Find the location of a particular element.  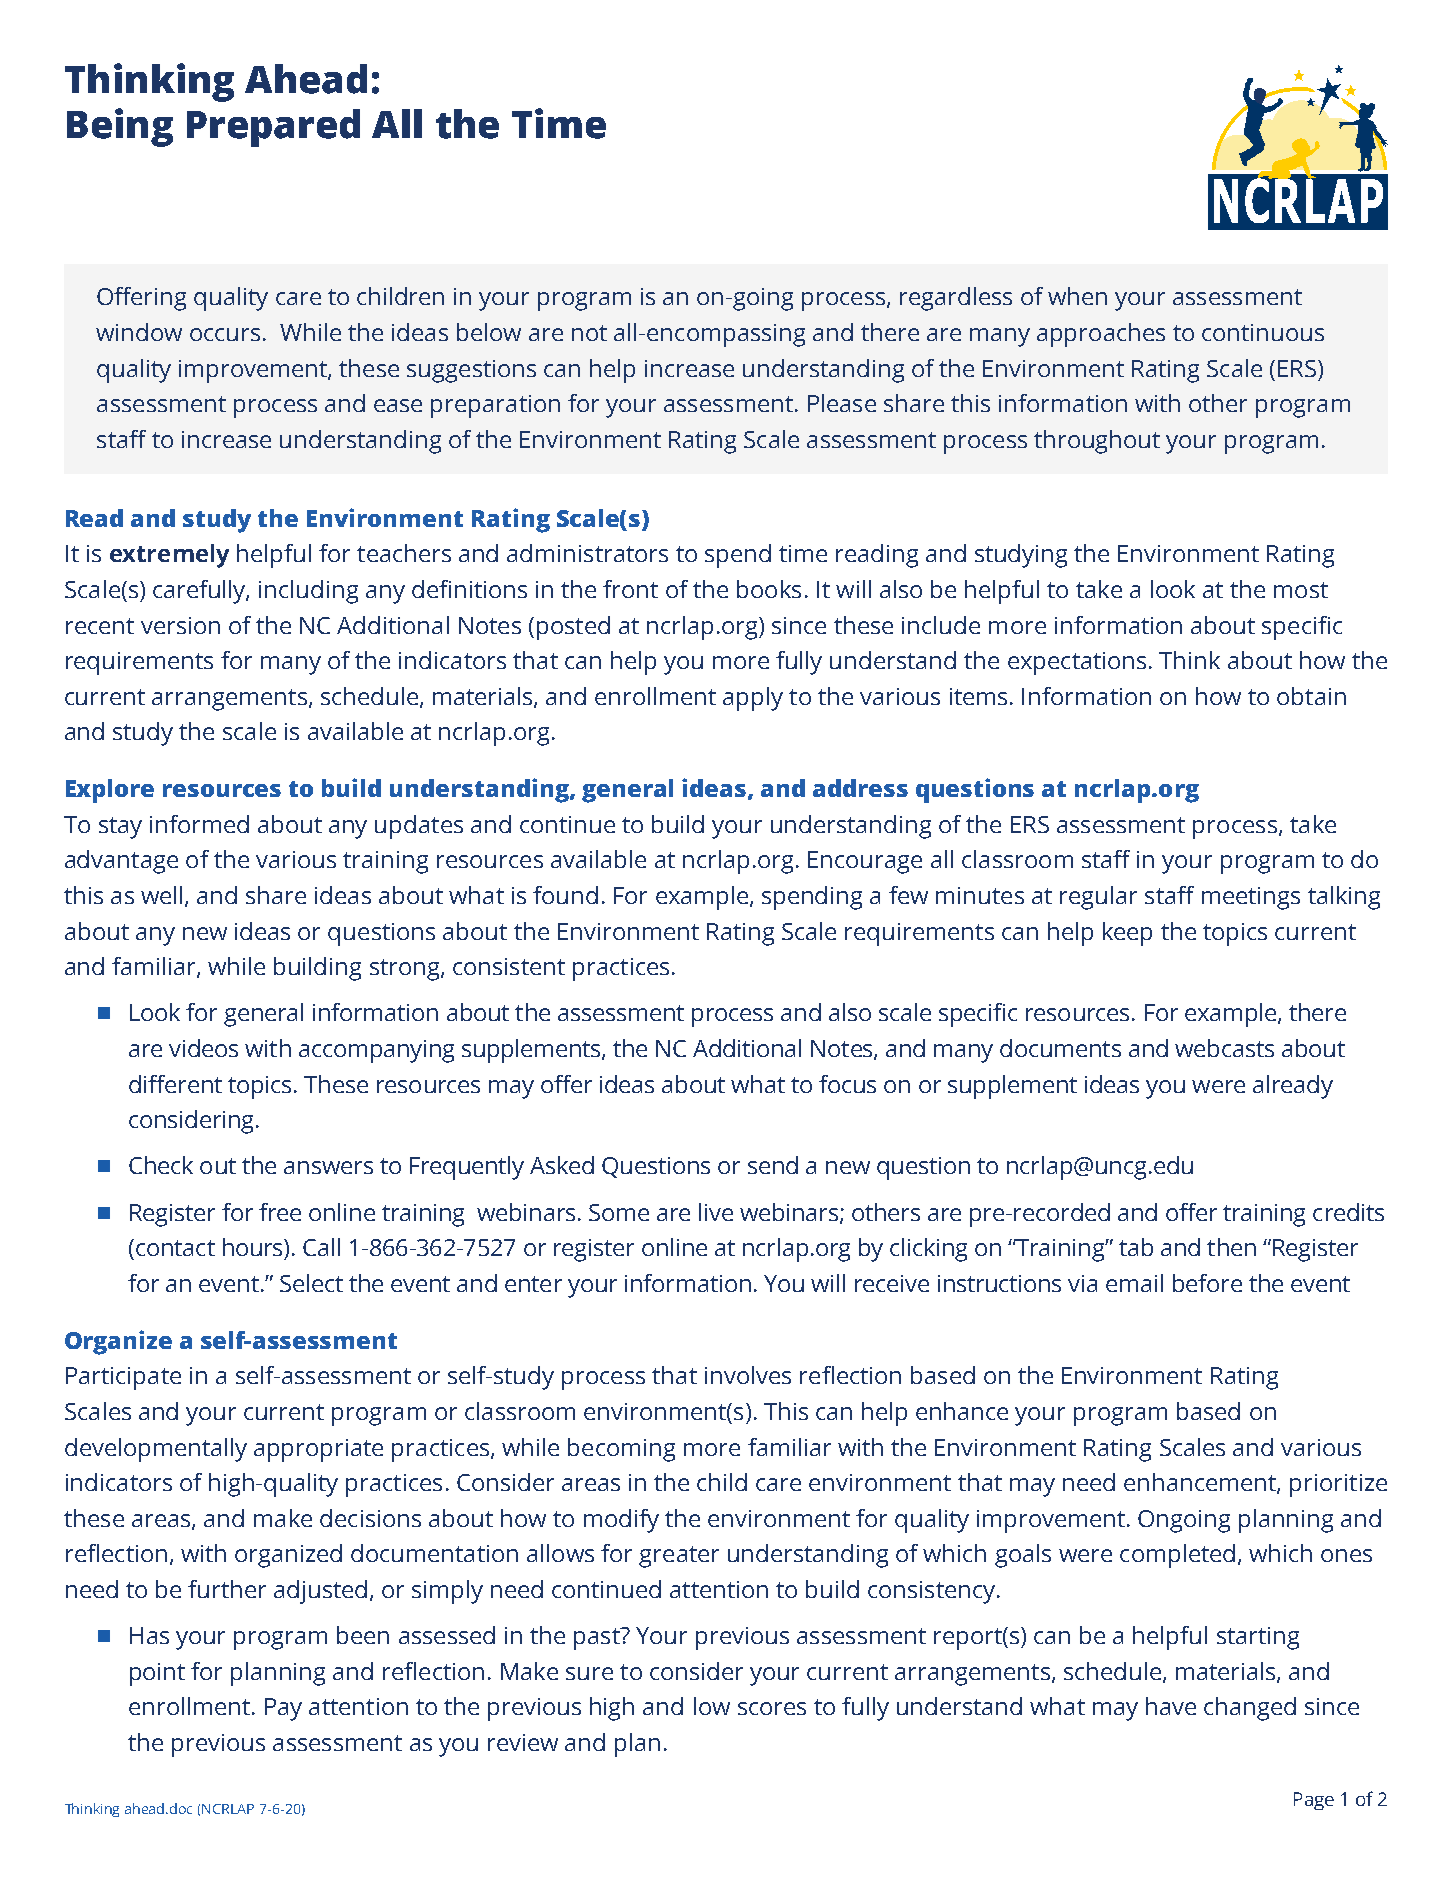

books is located at coordinates (769, 589).
